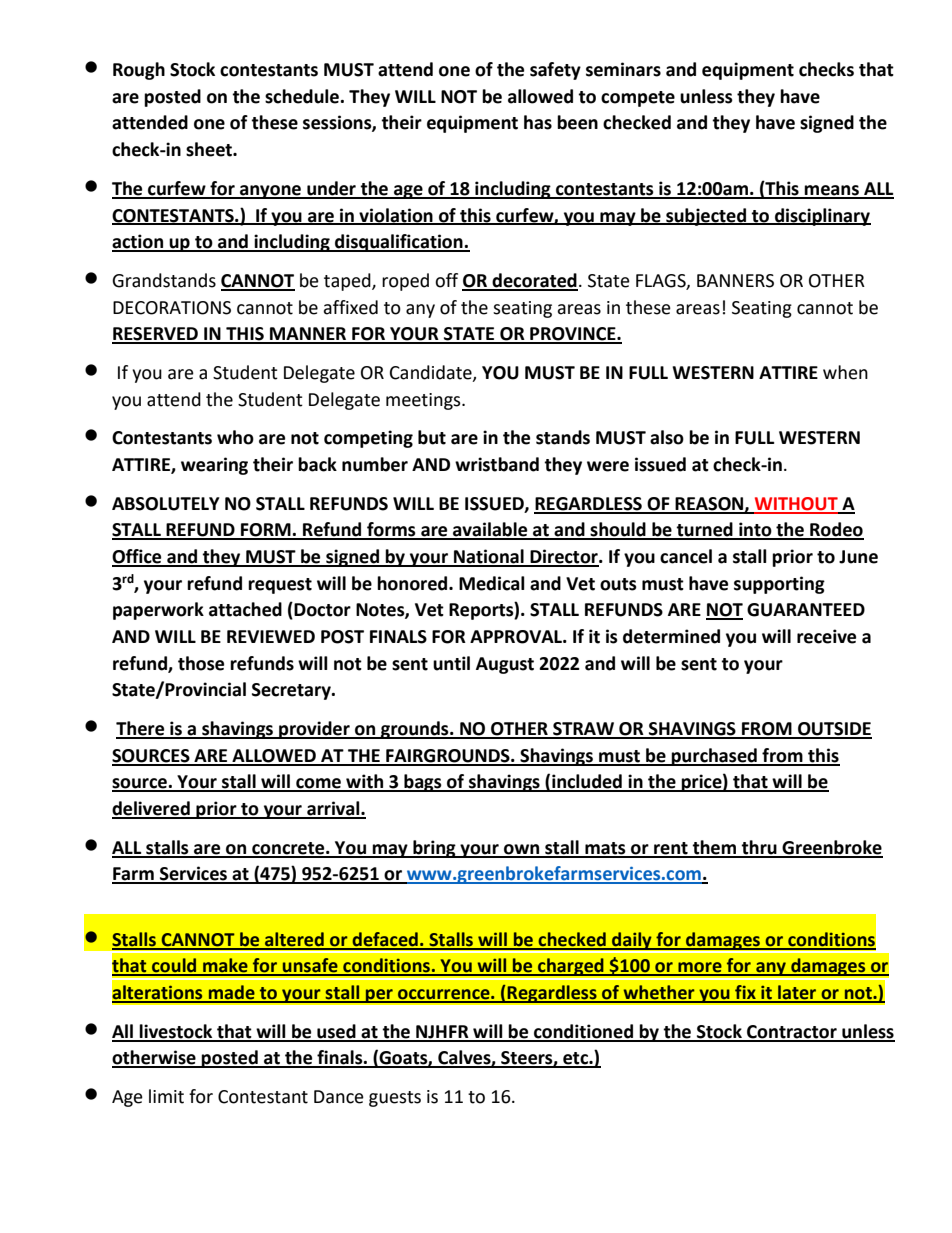 The width and height of the document is (952, 1233). I want to click on compete, so click(638, 99).
